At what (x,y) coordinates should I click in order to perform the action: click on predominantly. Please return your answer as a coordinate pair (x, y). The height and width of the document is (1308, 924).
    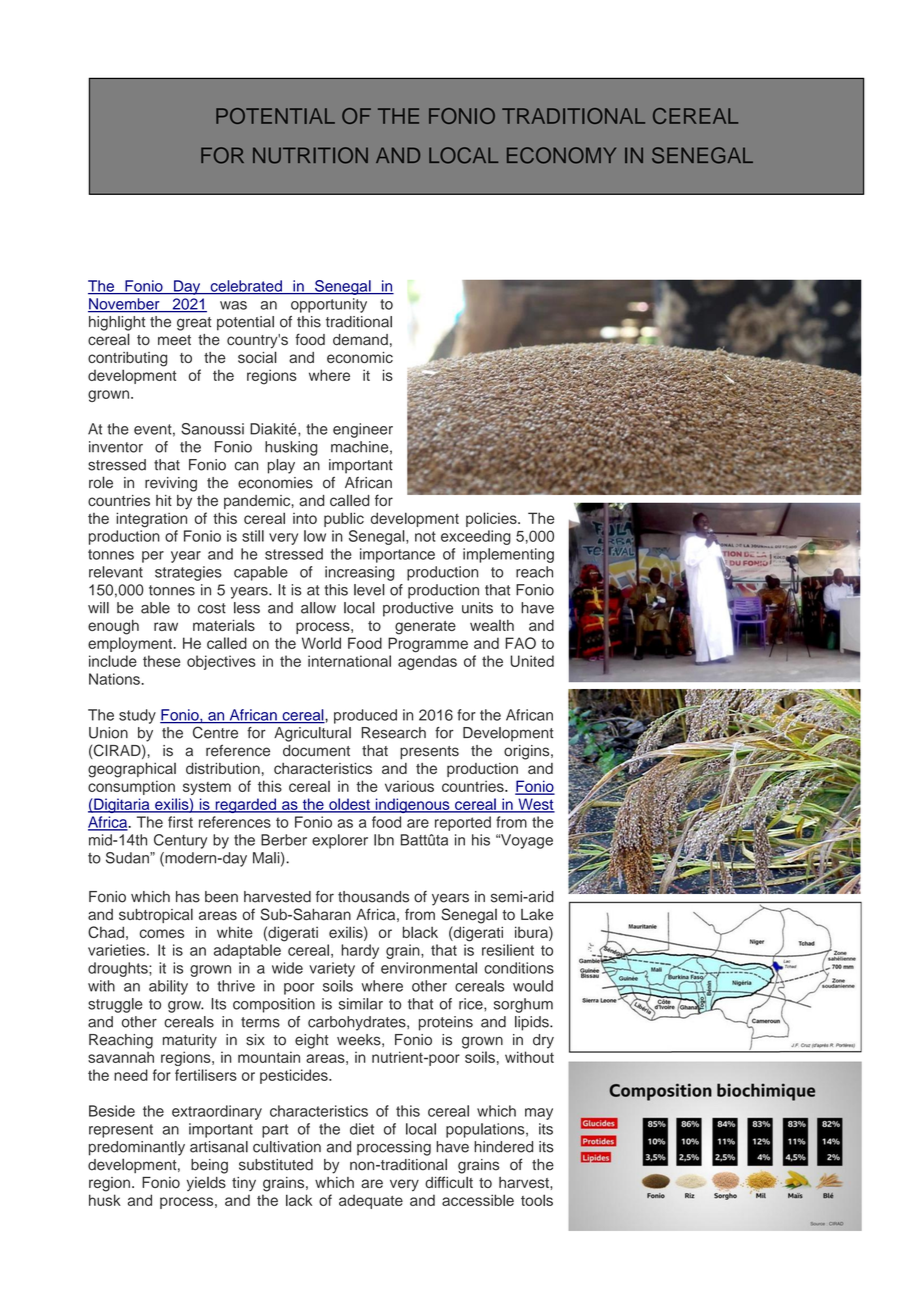
    Looking at the image, I should click on (137, 1148).
